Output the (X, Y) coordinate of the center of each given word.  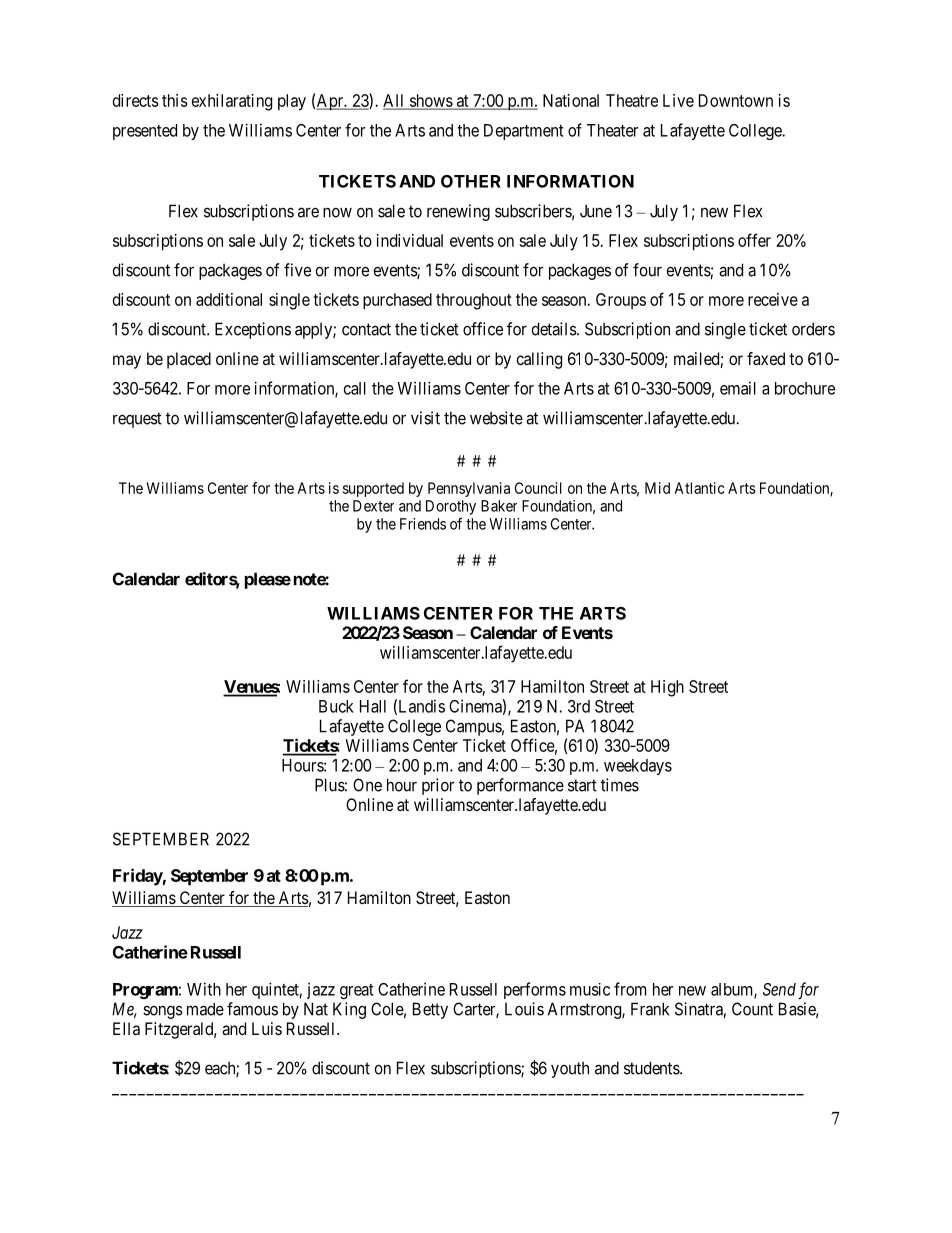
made (205, 1009)
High (667, 688)
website (496, 418)
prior (438, 786)
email (738, 388)
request (137, 420)
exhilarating (232, 102)
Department (524, 132)
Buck (336, 706)
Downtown (736, 100)
